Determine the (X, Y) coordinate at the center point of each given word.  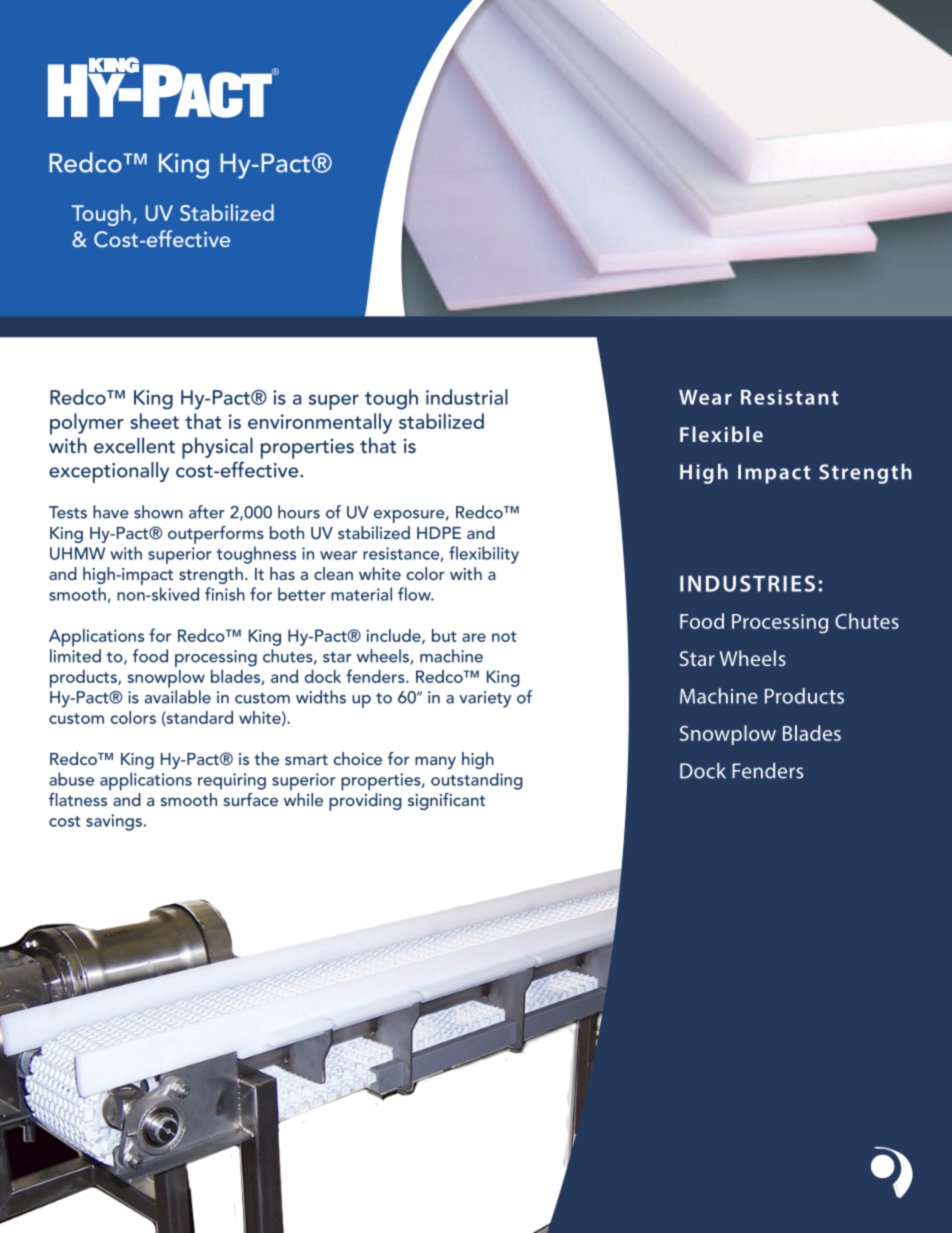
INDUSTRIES (747, 583)
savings (114, 822)
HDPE (439, 533)
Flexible (721, 434)
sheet (154, 421)
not (504, 636)
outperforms (216, 535)
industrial (467, 397)
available (178, 697)
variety (485, 699)
